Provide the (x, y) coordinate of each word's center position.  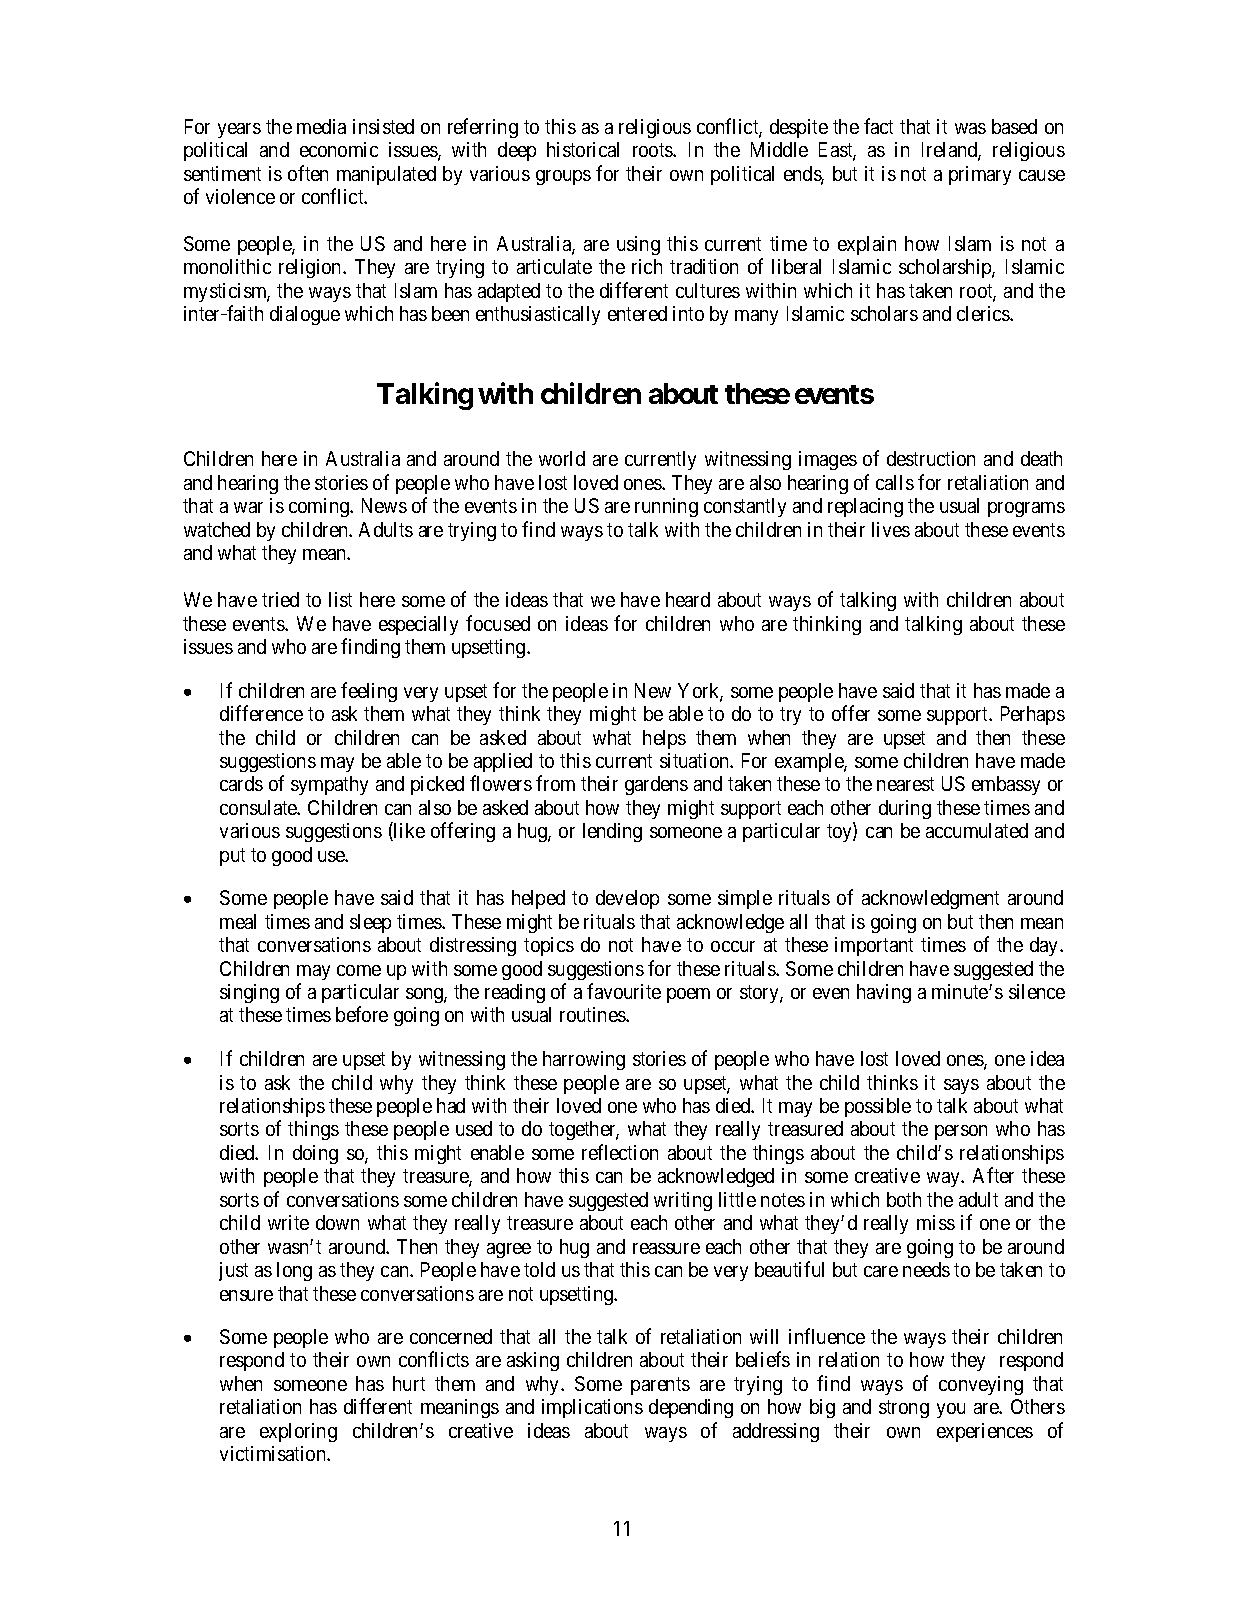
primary (980, 175)
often (308, 173)
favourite (624, 991)
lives (891, 529)
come (359, 970)
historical (583, 149)
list (340, 599)
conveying (981, 1385)
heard (688, 599)
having (884, 993)
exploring (298, 1432)
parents (660, 1386)
